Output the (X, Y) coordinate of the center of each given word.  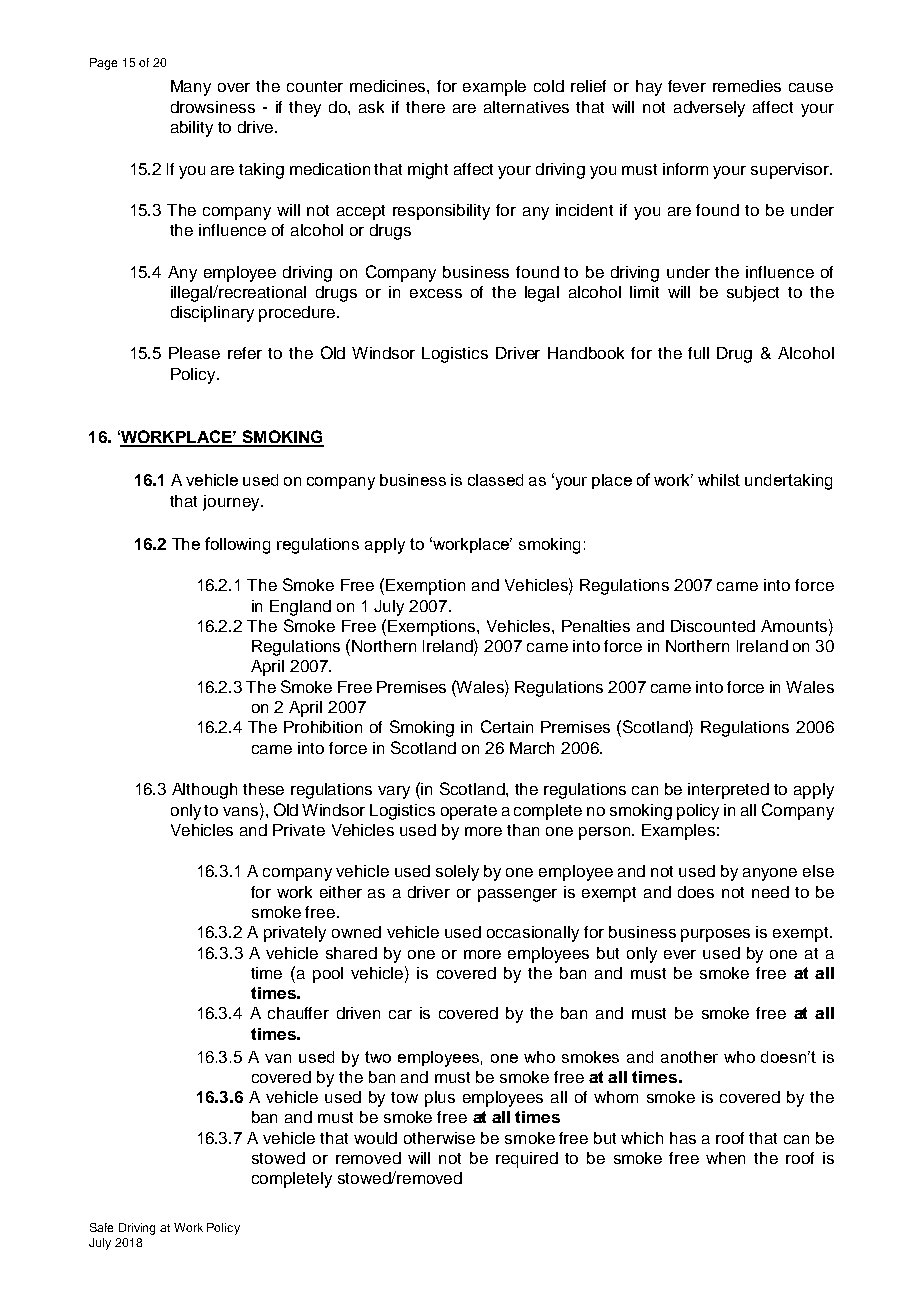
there (425, 107)
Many (191, 88)
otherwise (439, 1138)
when (725, 1158)
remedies (747, 86)
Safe (101, 1227)
